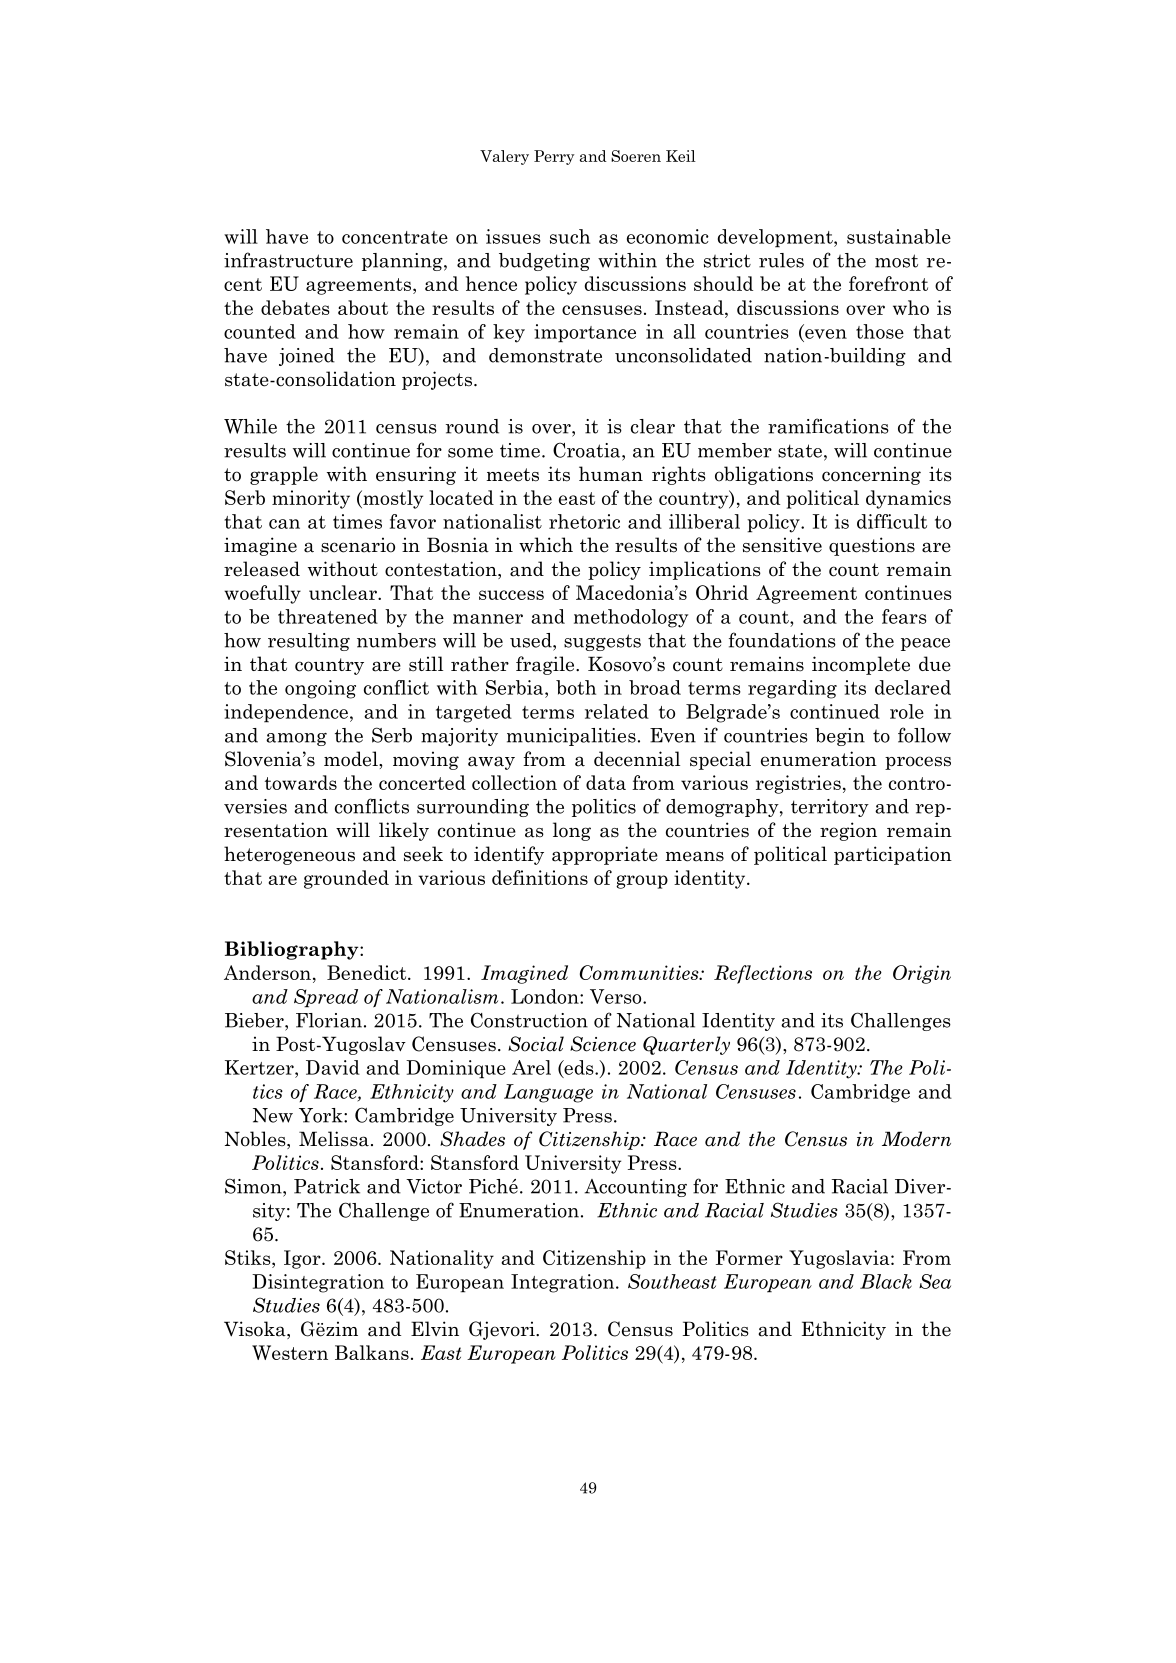 This screenshot has height=1663, width=1176. I want to click on questions, so click(872, 546).
